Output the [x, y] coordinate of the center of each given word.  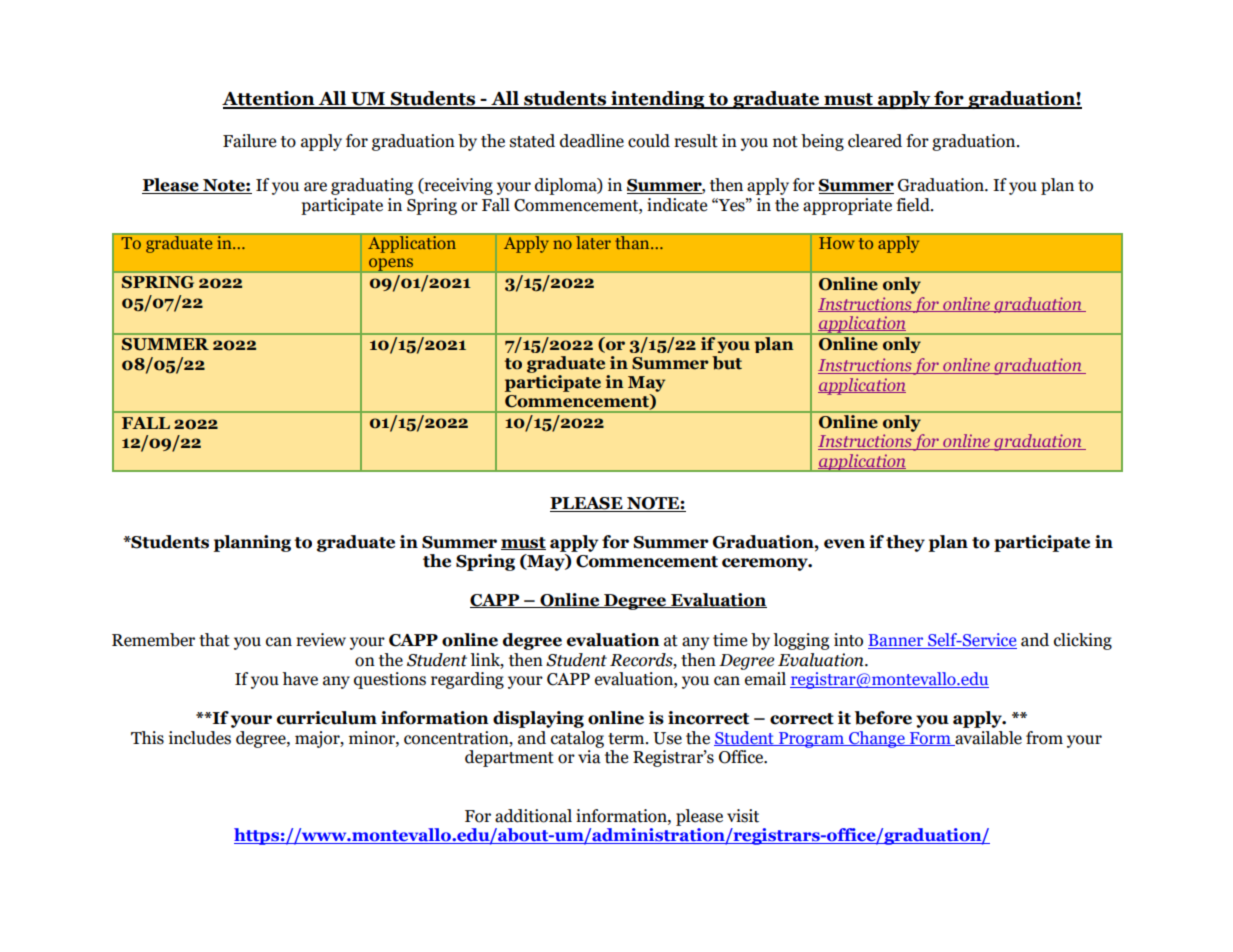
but [727, 363]
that [214, 640]
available [987, 738]
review [321, 640]
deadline [592, 141]
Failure [249, 141]
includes [200, 738]
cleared [875, 141]
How [836, 243]
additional [533, 816]
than [633, 242]
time [730, 640]
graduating [372, 186]
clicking [1083, 641]
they [905, 543]
